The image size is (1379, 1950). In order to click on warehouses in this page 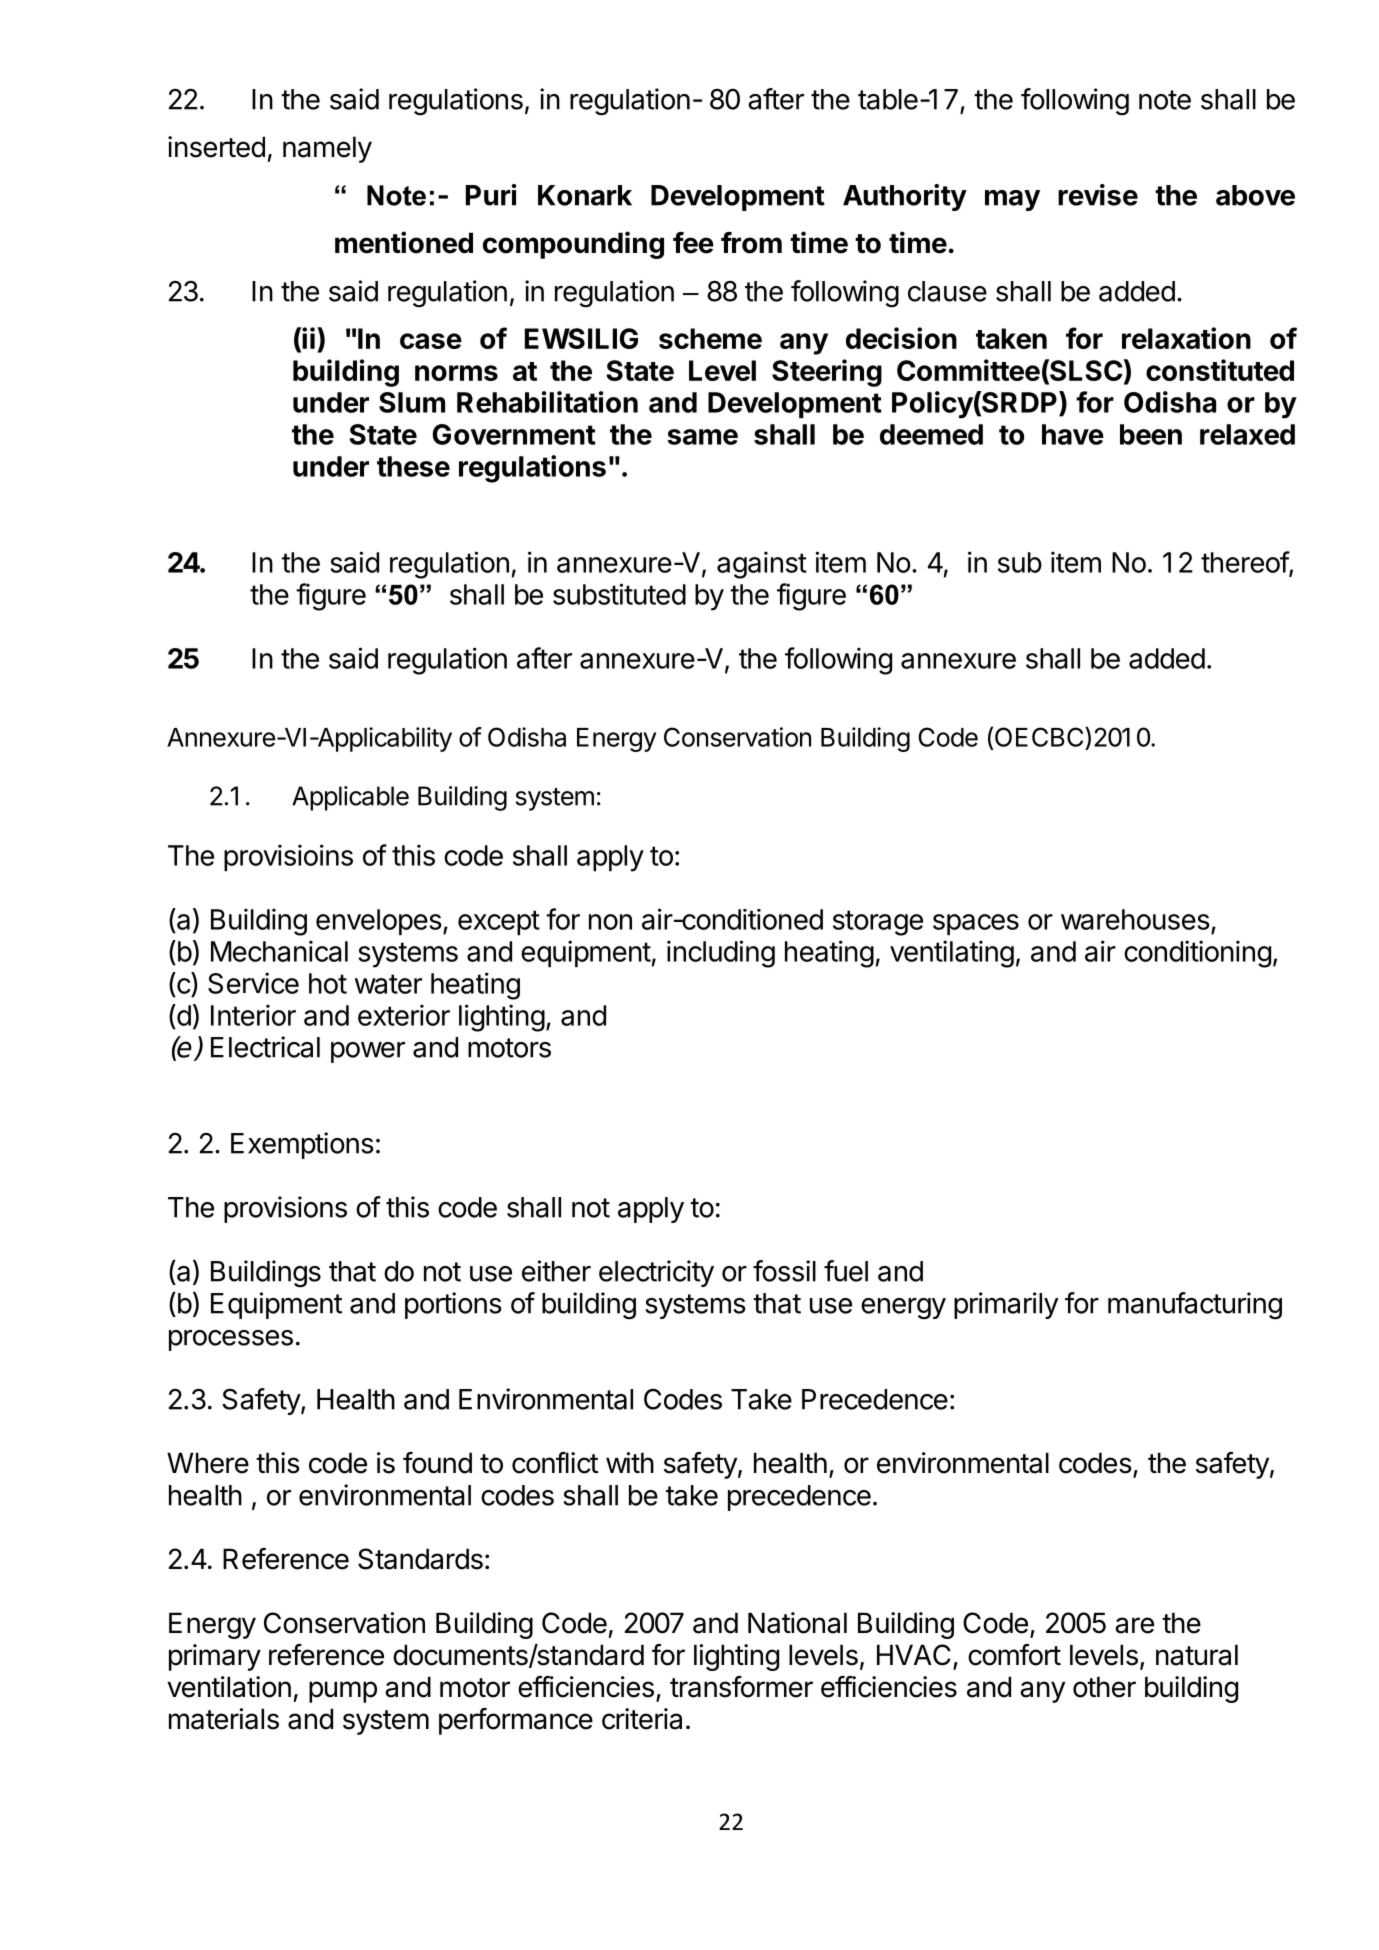, I will do `click(1135, 919)`.
